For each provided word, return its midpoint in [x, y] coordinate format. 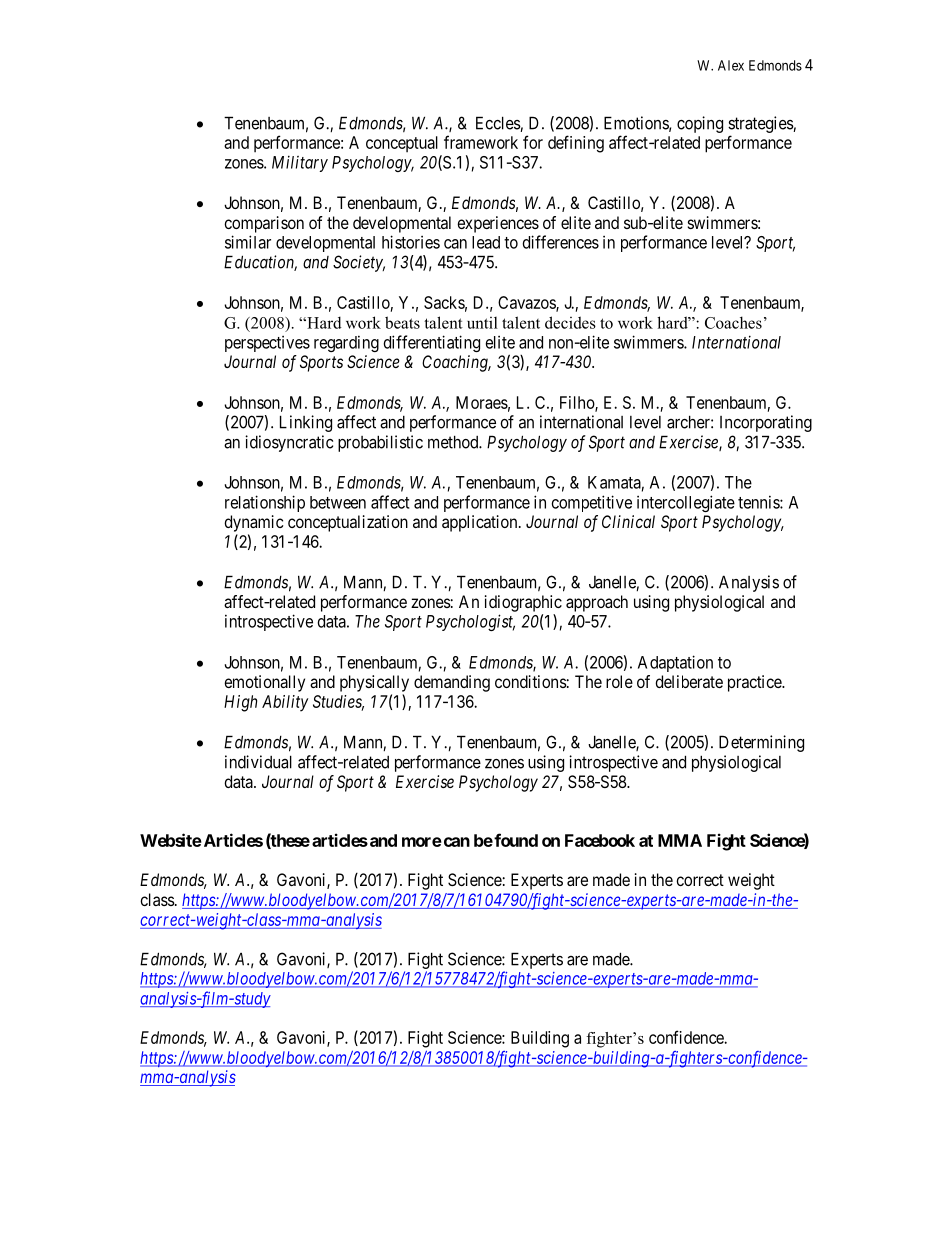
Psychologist [470, 622]
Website [171, 840]
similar [248, 242]
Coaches [733, 322]
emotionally [264, 683]
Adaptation [675, 663]
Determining [761, 743]
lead [486, 242]
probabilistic [380, 443]
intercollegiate [686, 503]
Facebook [600, 840]
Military [300, 163]
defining [576, 144]
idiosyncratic [289, 443]
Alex [731, 65]
